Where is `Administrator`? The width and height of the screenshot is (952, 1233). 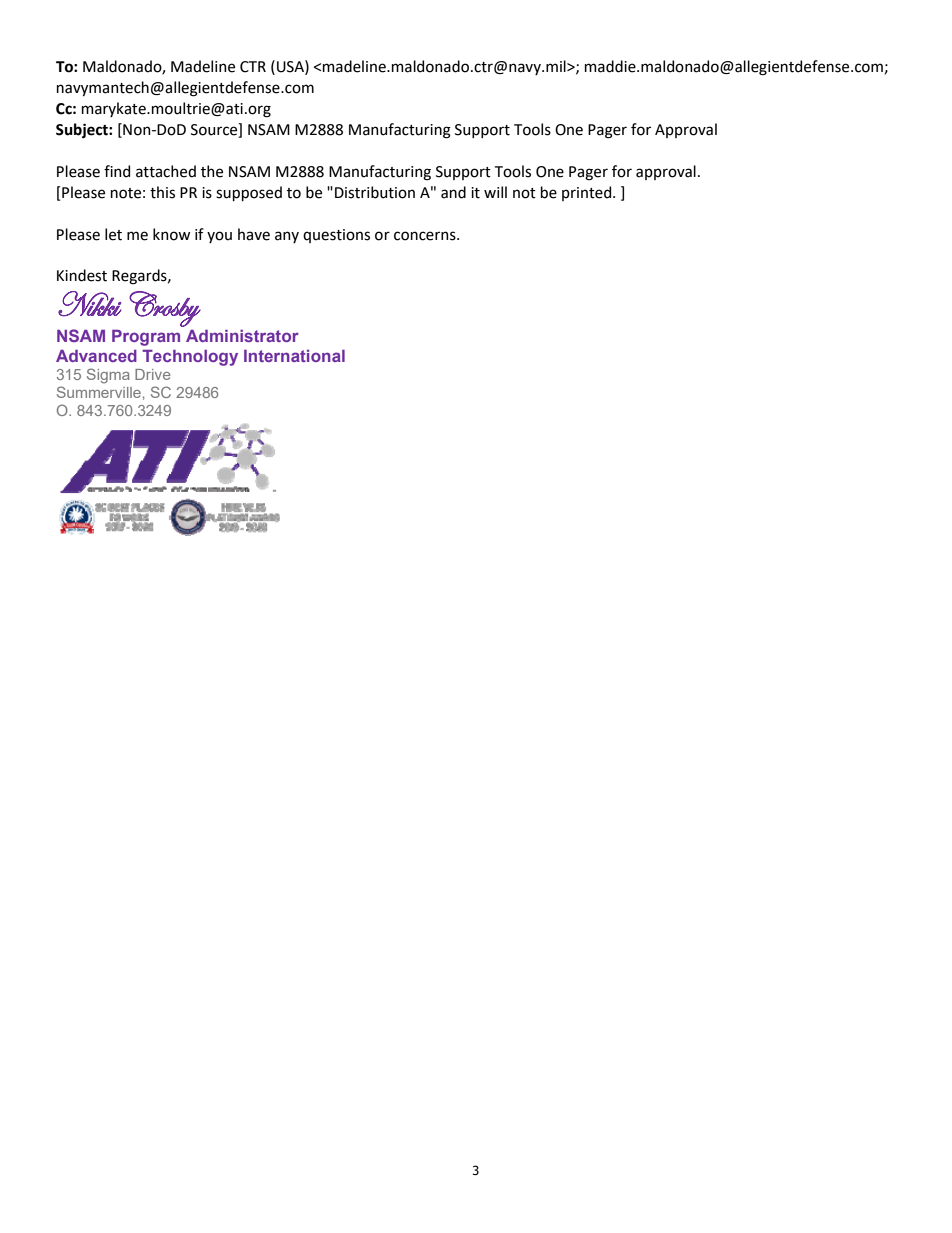
Administrator is located at coordinates (242, 336).
